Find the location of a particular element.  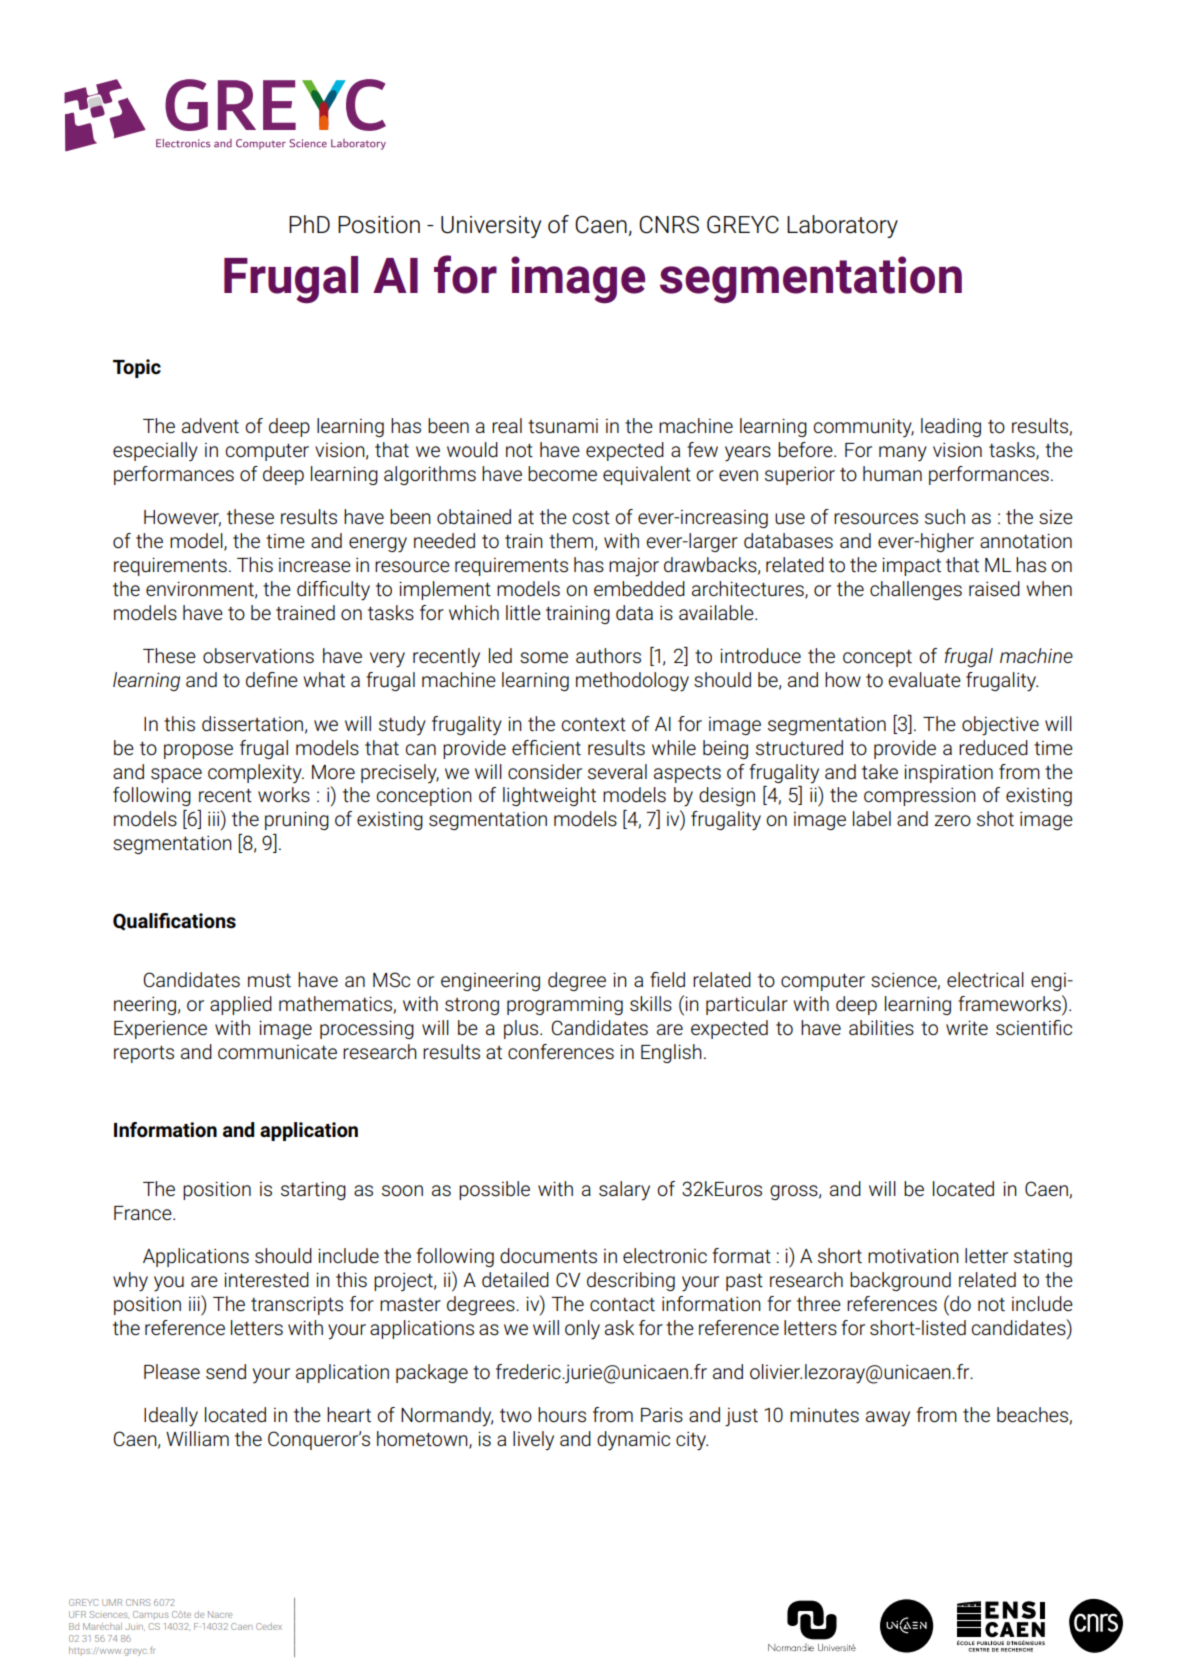

Topic is located at coordinates (137, 368).
